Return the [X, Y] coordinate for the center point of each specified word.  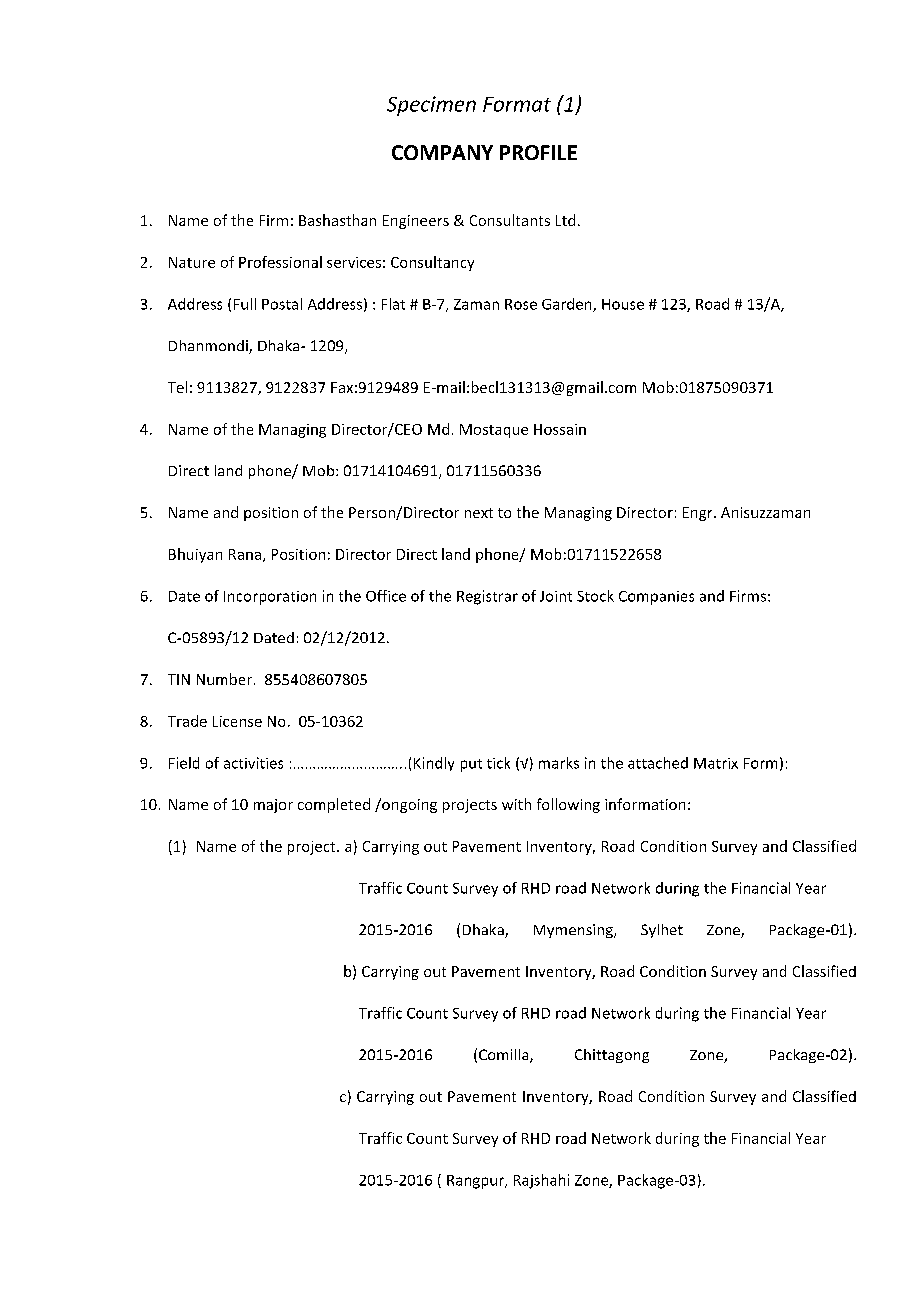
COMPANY [442, 152]
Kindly [434, 764]
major [273, 806]
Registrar [487, 597]
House [623, 304]
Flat [393, 304]
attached [658, 763]
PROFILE [538, 152]
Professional [280, 262]
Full [245, 304]
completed [334, 805]
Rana [245, 554]
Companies [656, 598]
